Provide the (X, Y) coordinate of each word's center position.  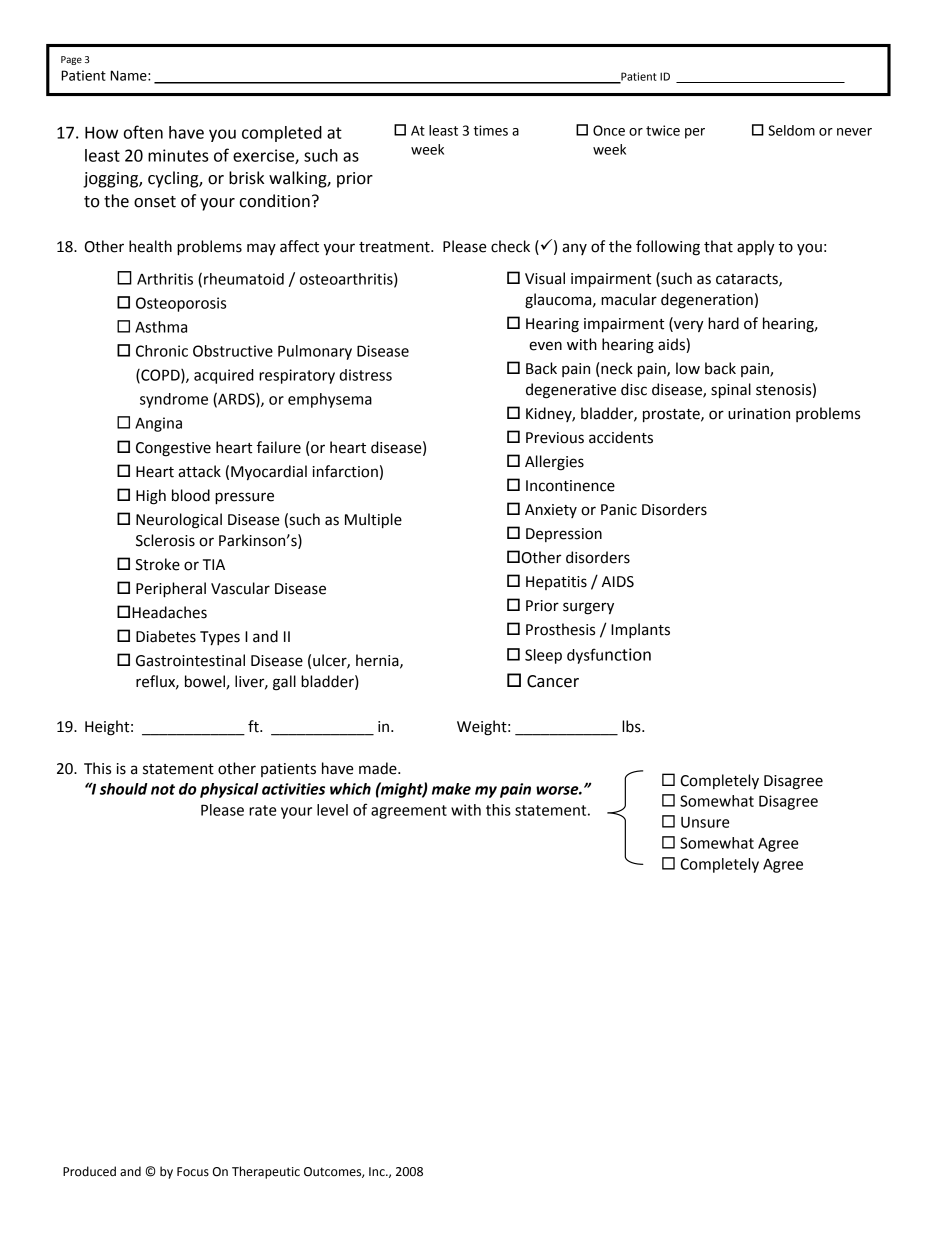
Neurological (179, 521)
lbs (632, 726)
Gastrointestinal (190, 660)
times (490, 130)
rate (262, 810)
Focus (193, 1172)
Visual (545, 278)
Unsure (705, 822)
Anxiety (551, 511)
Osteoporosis (181, 304)
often (143, 132)
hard (723, 323)
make (451, 789)
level (332, 810)
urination (759, 414)
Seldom (791, 130)
